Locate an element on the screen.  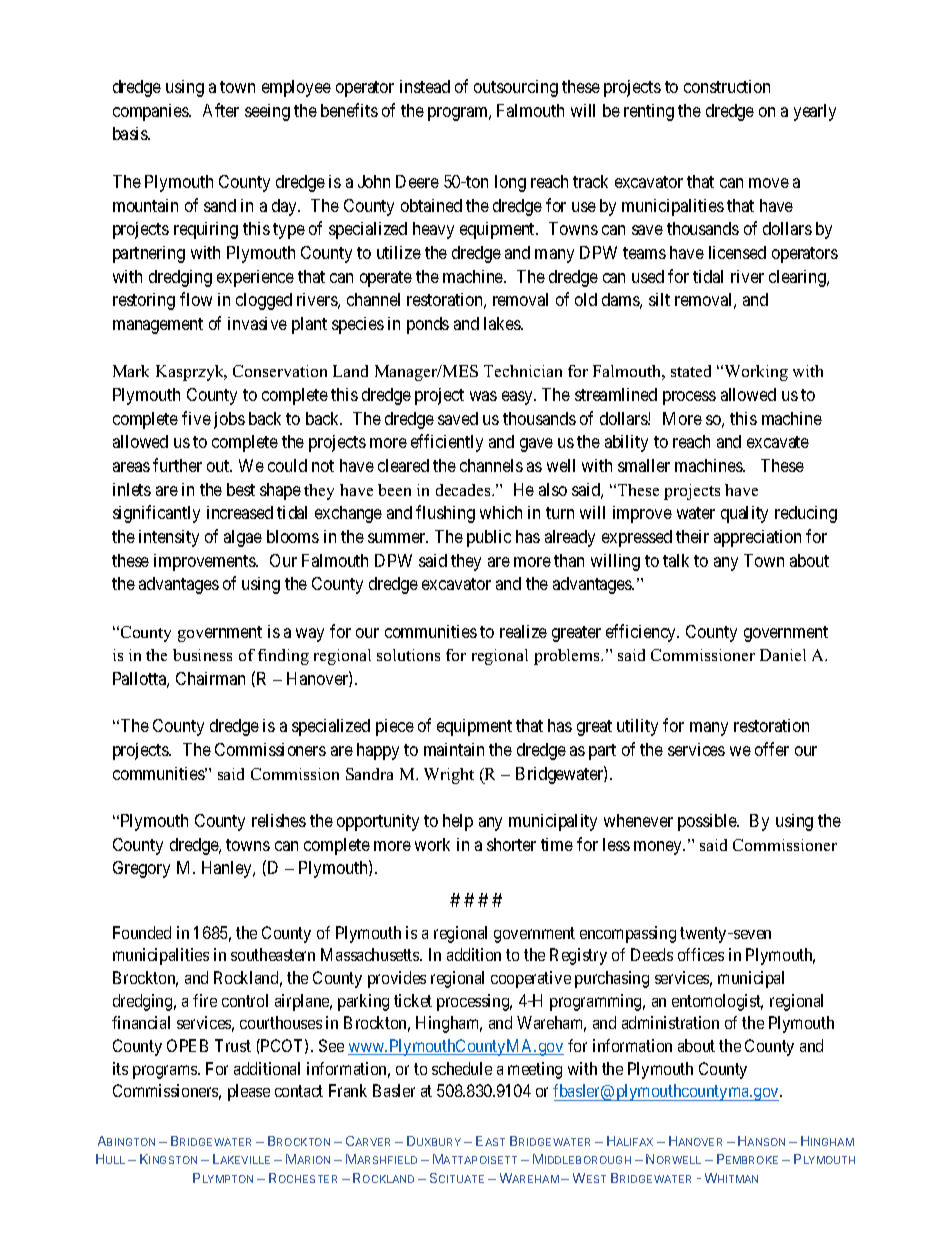
outsourcing is located at coordinates (516, 88).
